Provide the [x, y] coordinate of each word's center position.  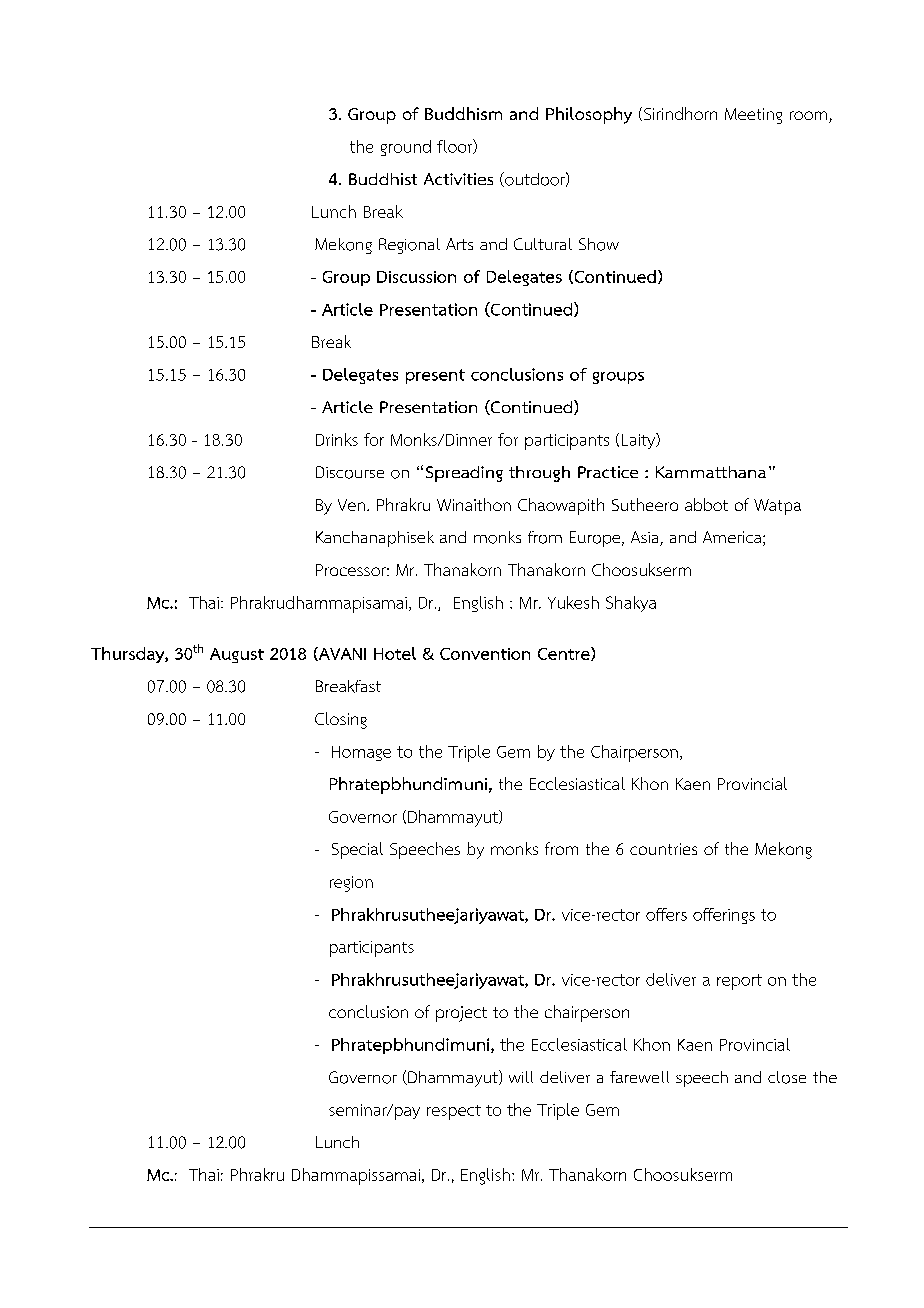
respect [454, 1112]
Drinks [337, 439]
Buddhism [463, 113]
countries [663, 849]
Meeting [753, 116]
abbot [706, 504]
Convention [485, 654]
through [539, 474]
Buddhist [383, 179]
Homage [361, 753]
